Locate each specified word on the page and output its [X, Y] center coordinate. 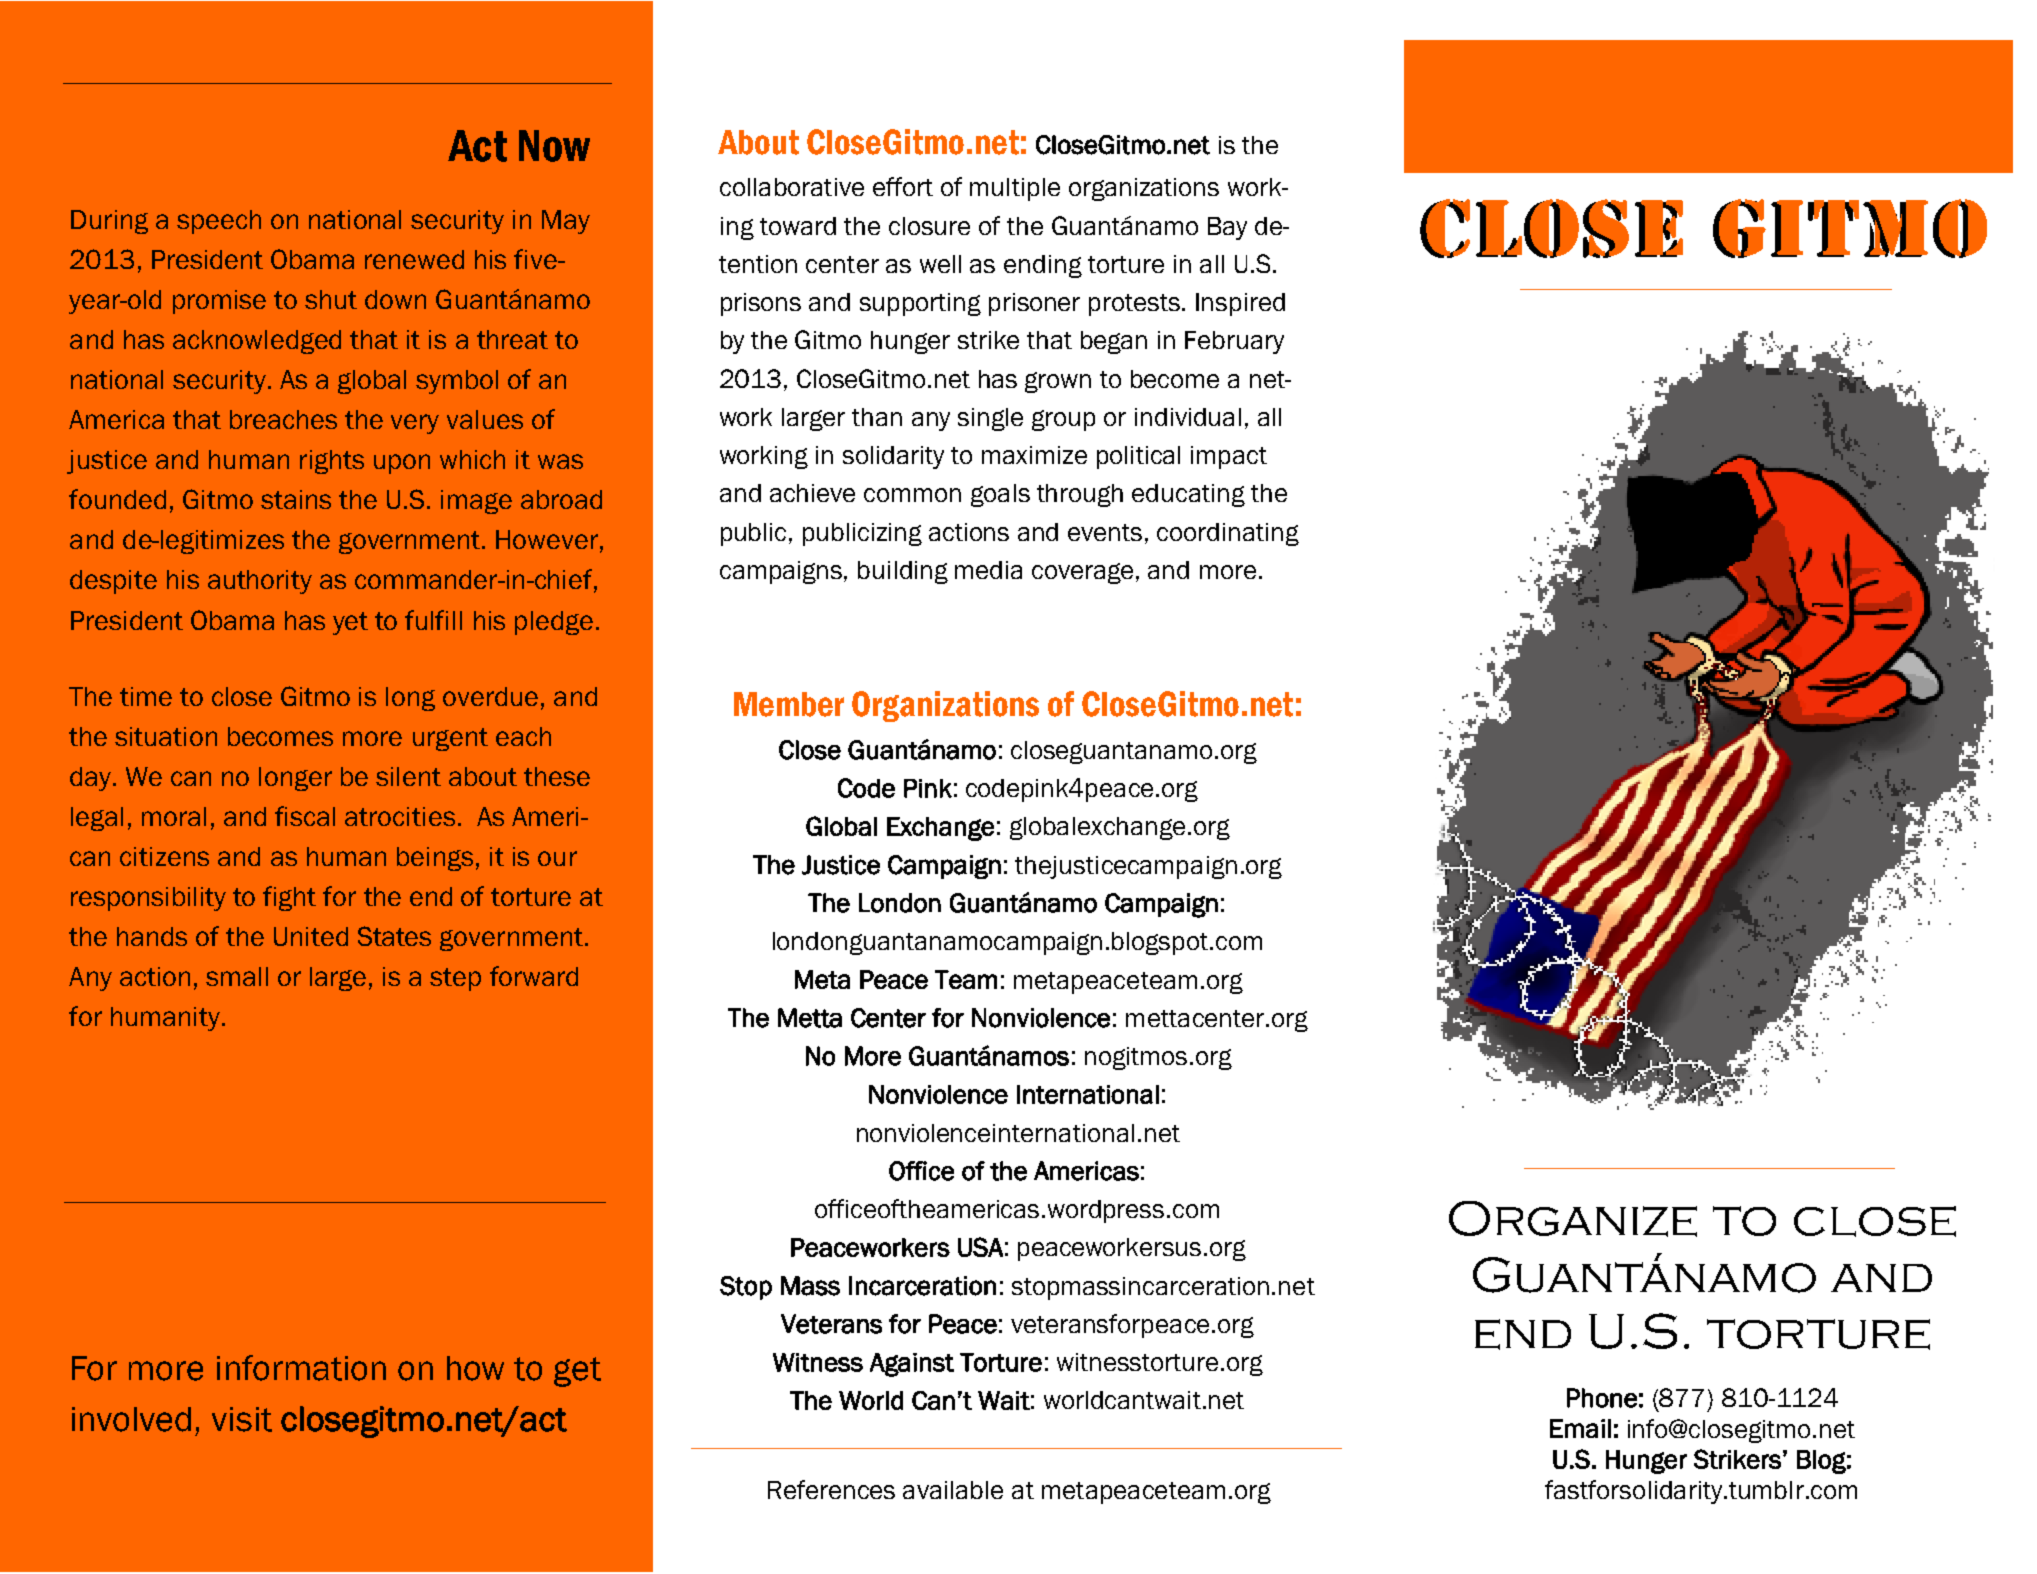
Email [1580, 1428]
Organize [1573, 1219]
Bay [1227, 228]
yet [350, 623]
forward [534, 976]
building [903, 572]
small [237, 976]
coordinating [1228, 534]
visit [242, 1419]
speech [219, 222]
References [831, 1489]
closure [929, 226]
